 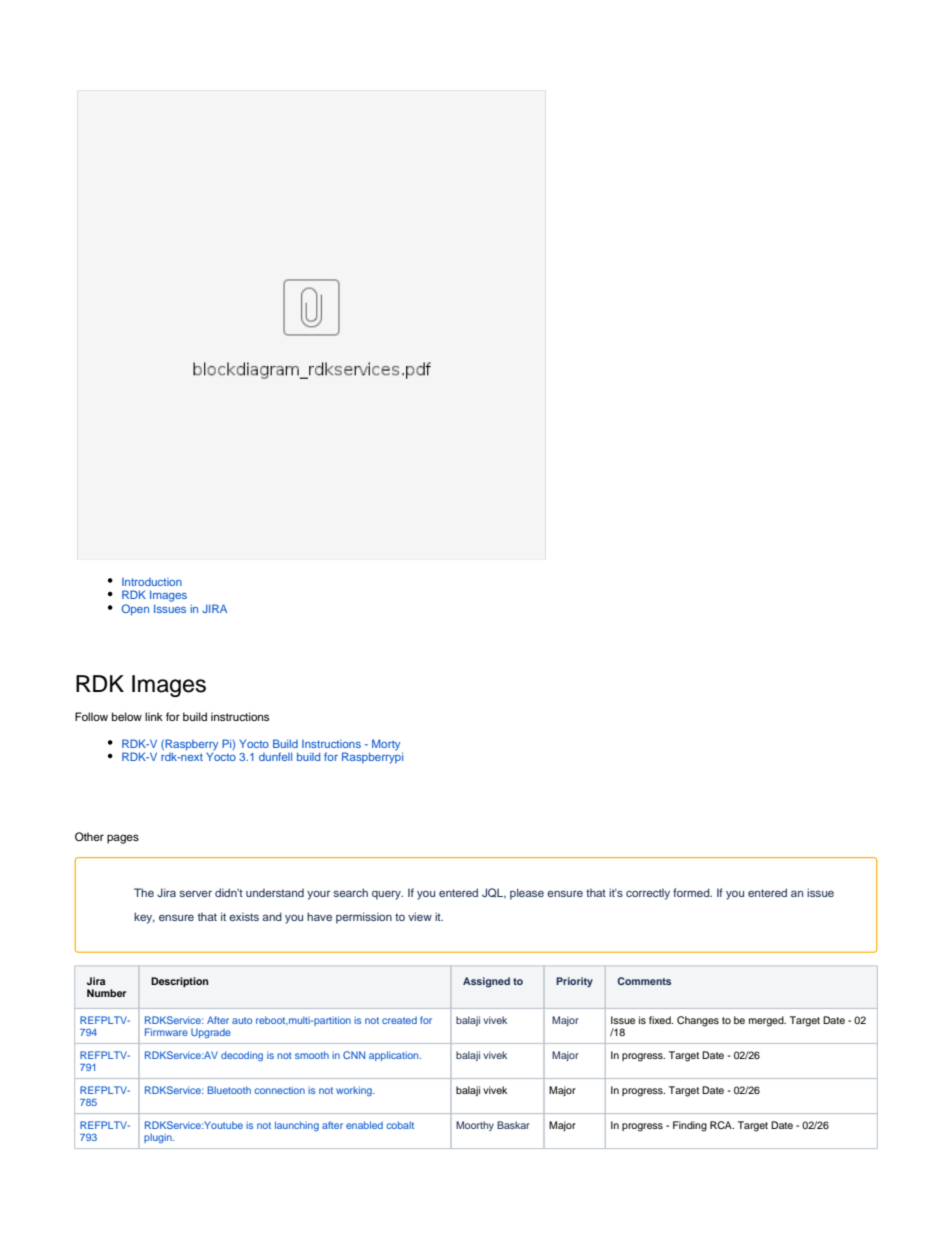 What do you see at coordinates (152, 582) in the document?
I see `Introduction` at bounding box center [152, 582].
